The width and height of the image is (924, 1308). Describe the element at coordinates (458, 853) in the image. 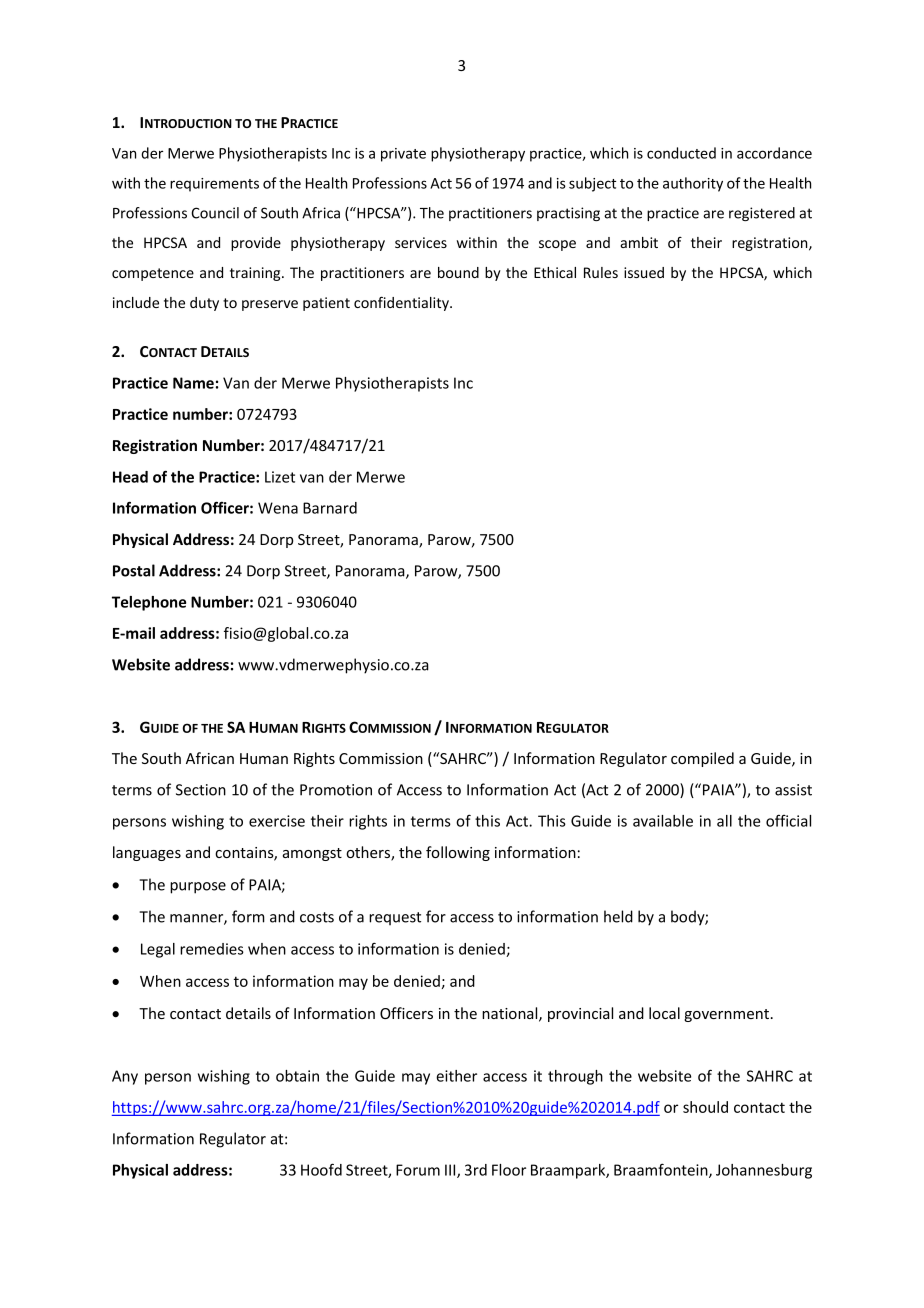

I see `following` at that location.
